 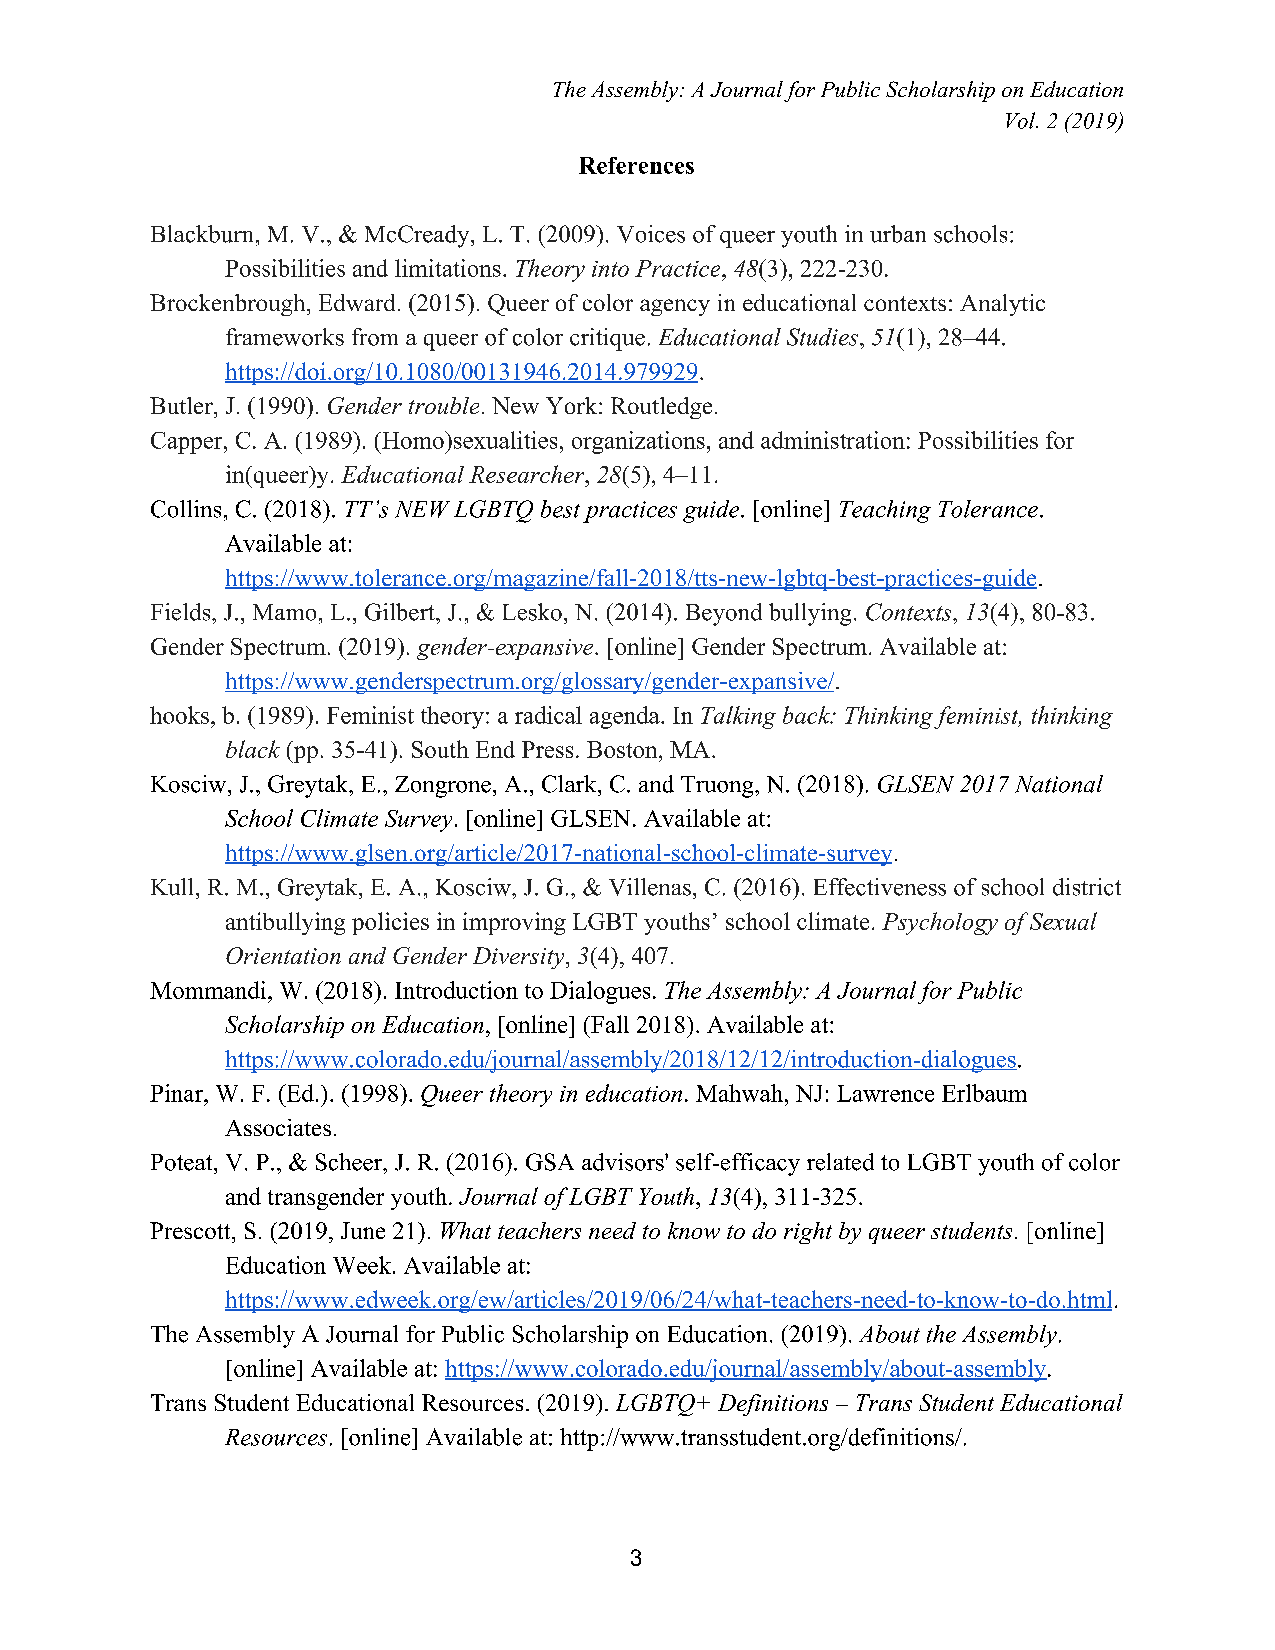 What do you see at coordinates (1022, 120) in the screenshot?
I see `Vol` at bounding box center [1022, 120].
